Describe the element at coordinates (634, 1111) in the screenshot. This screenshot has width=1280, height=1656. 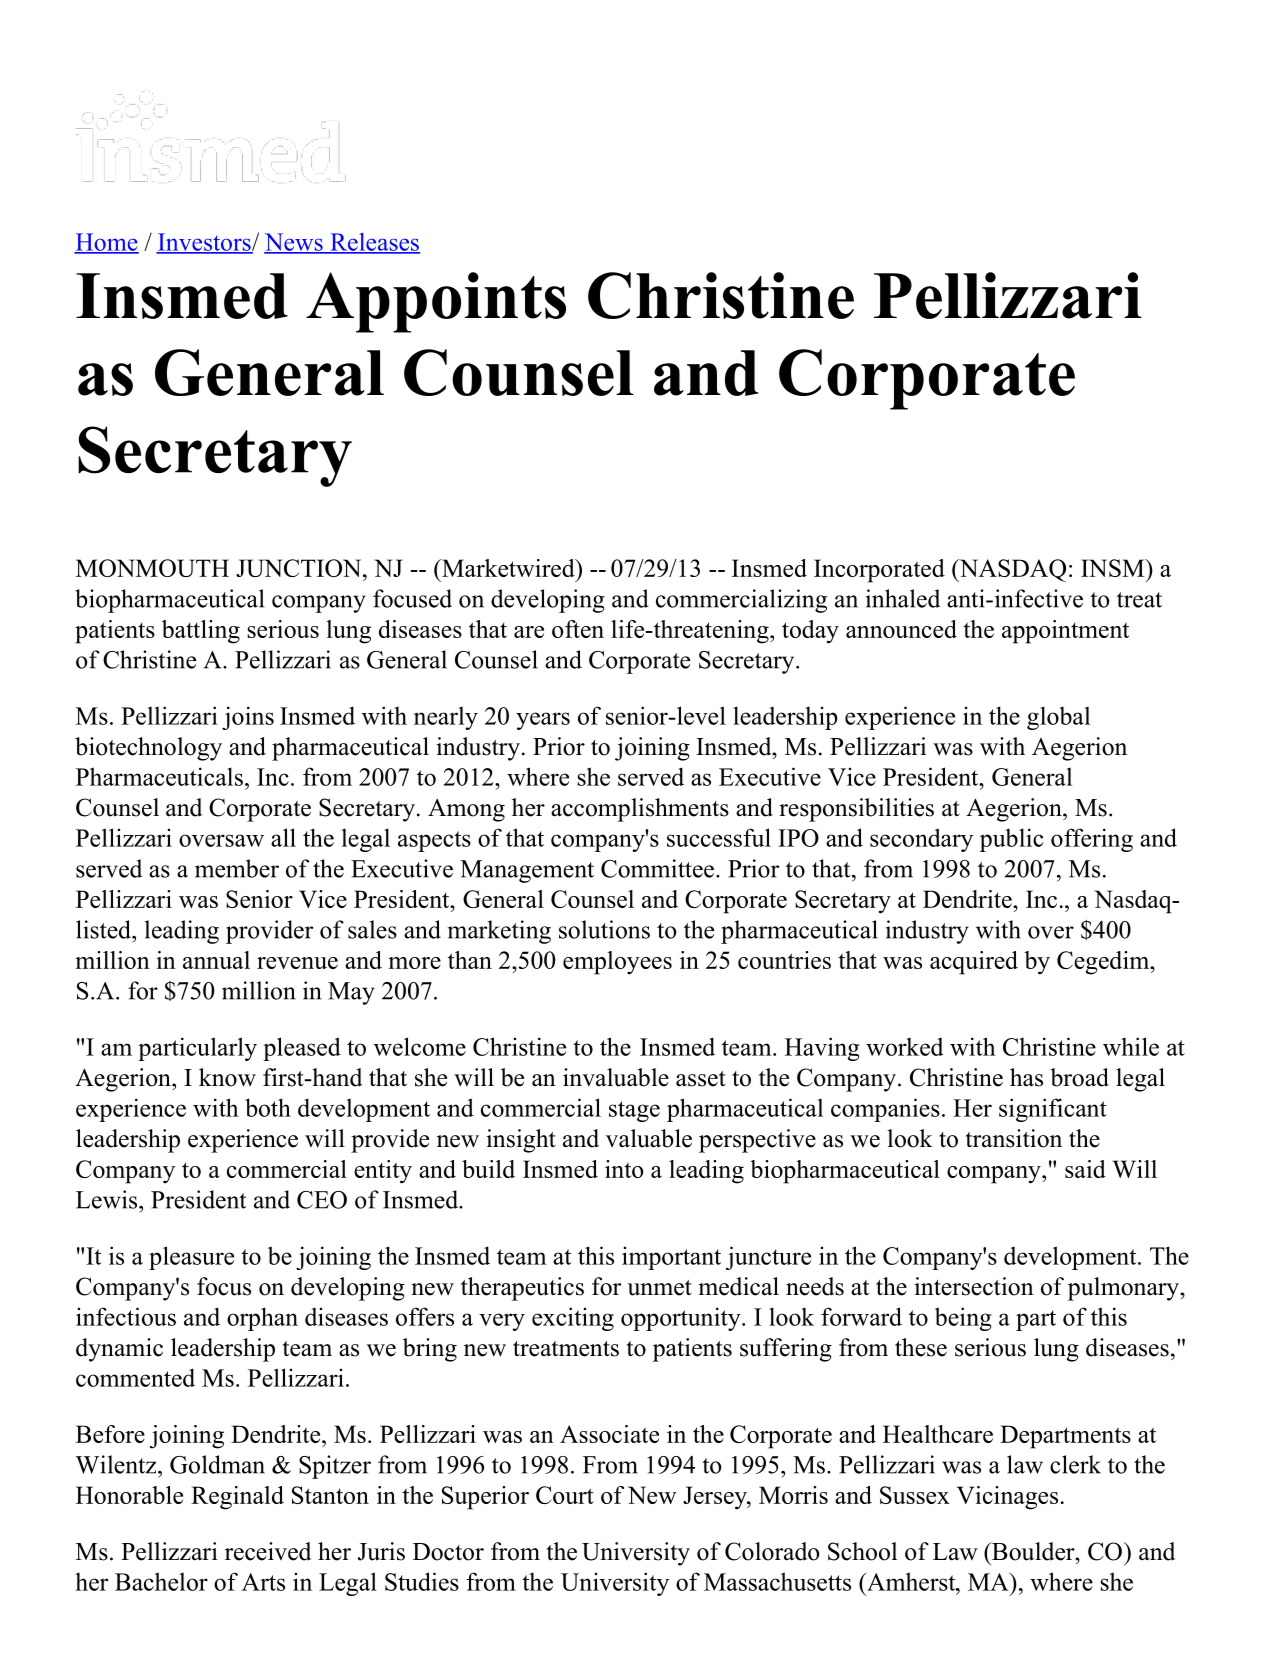
I see `stage` at that location.
